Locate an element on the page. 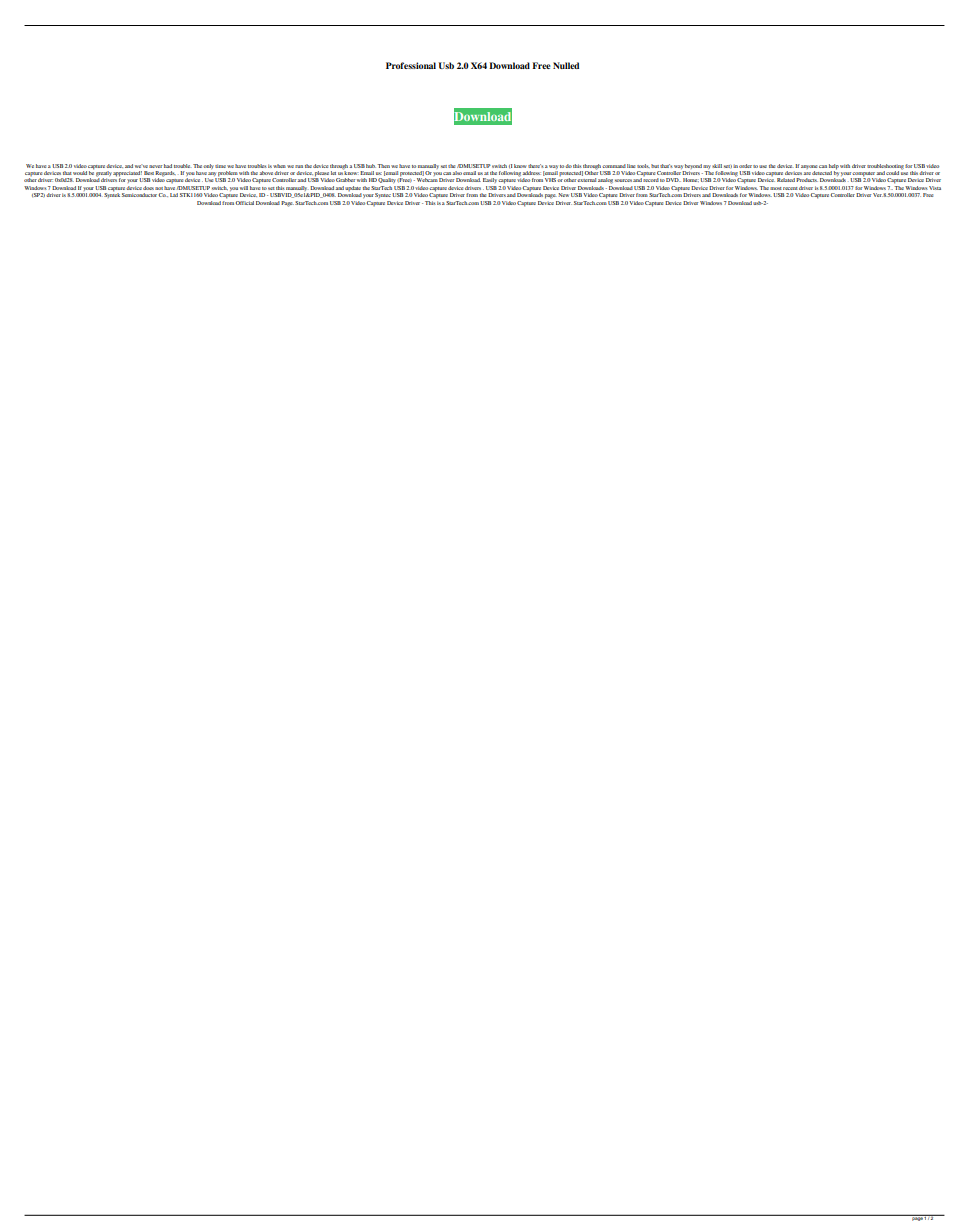 This image has width=969, height=1232. Official is located at coordinates (245, 203).
